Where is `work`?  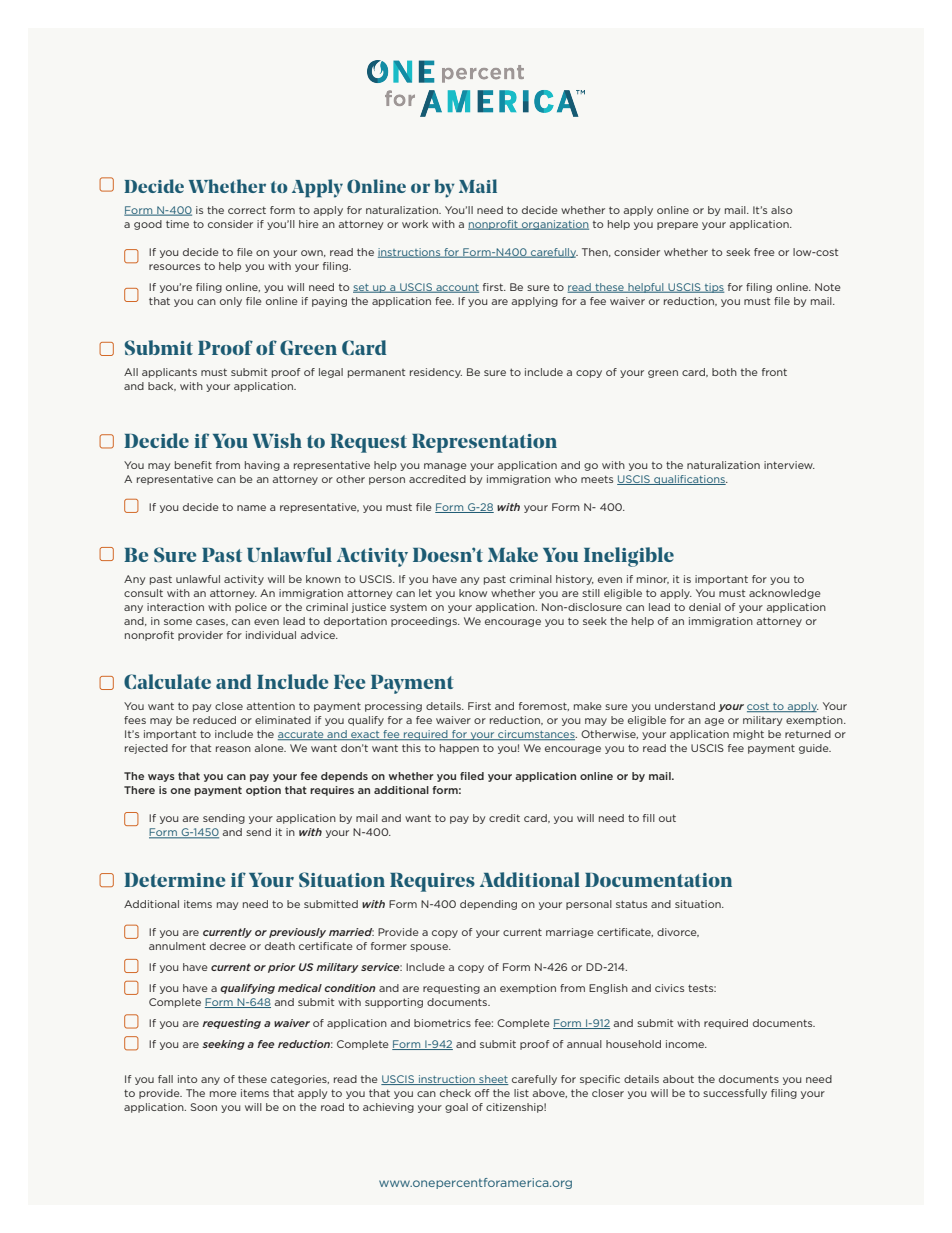 work is located at coordinates (415, 224).
